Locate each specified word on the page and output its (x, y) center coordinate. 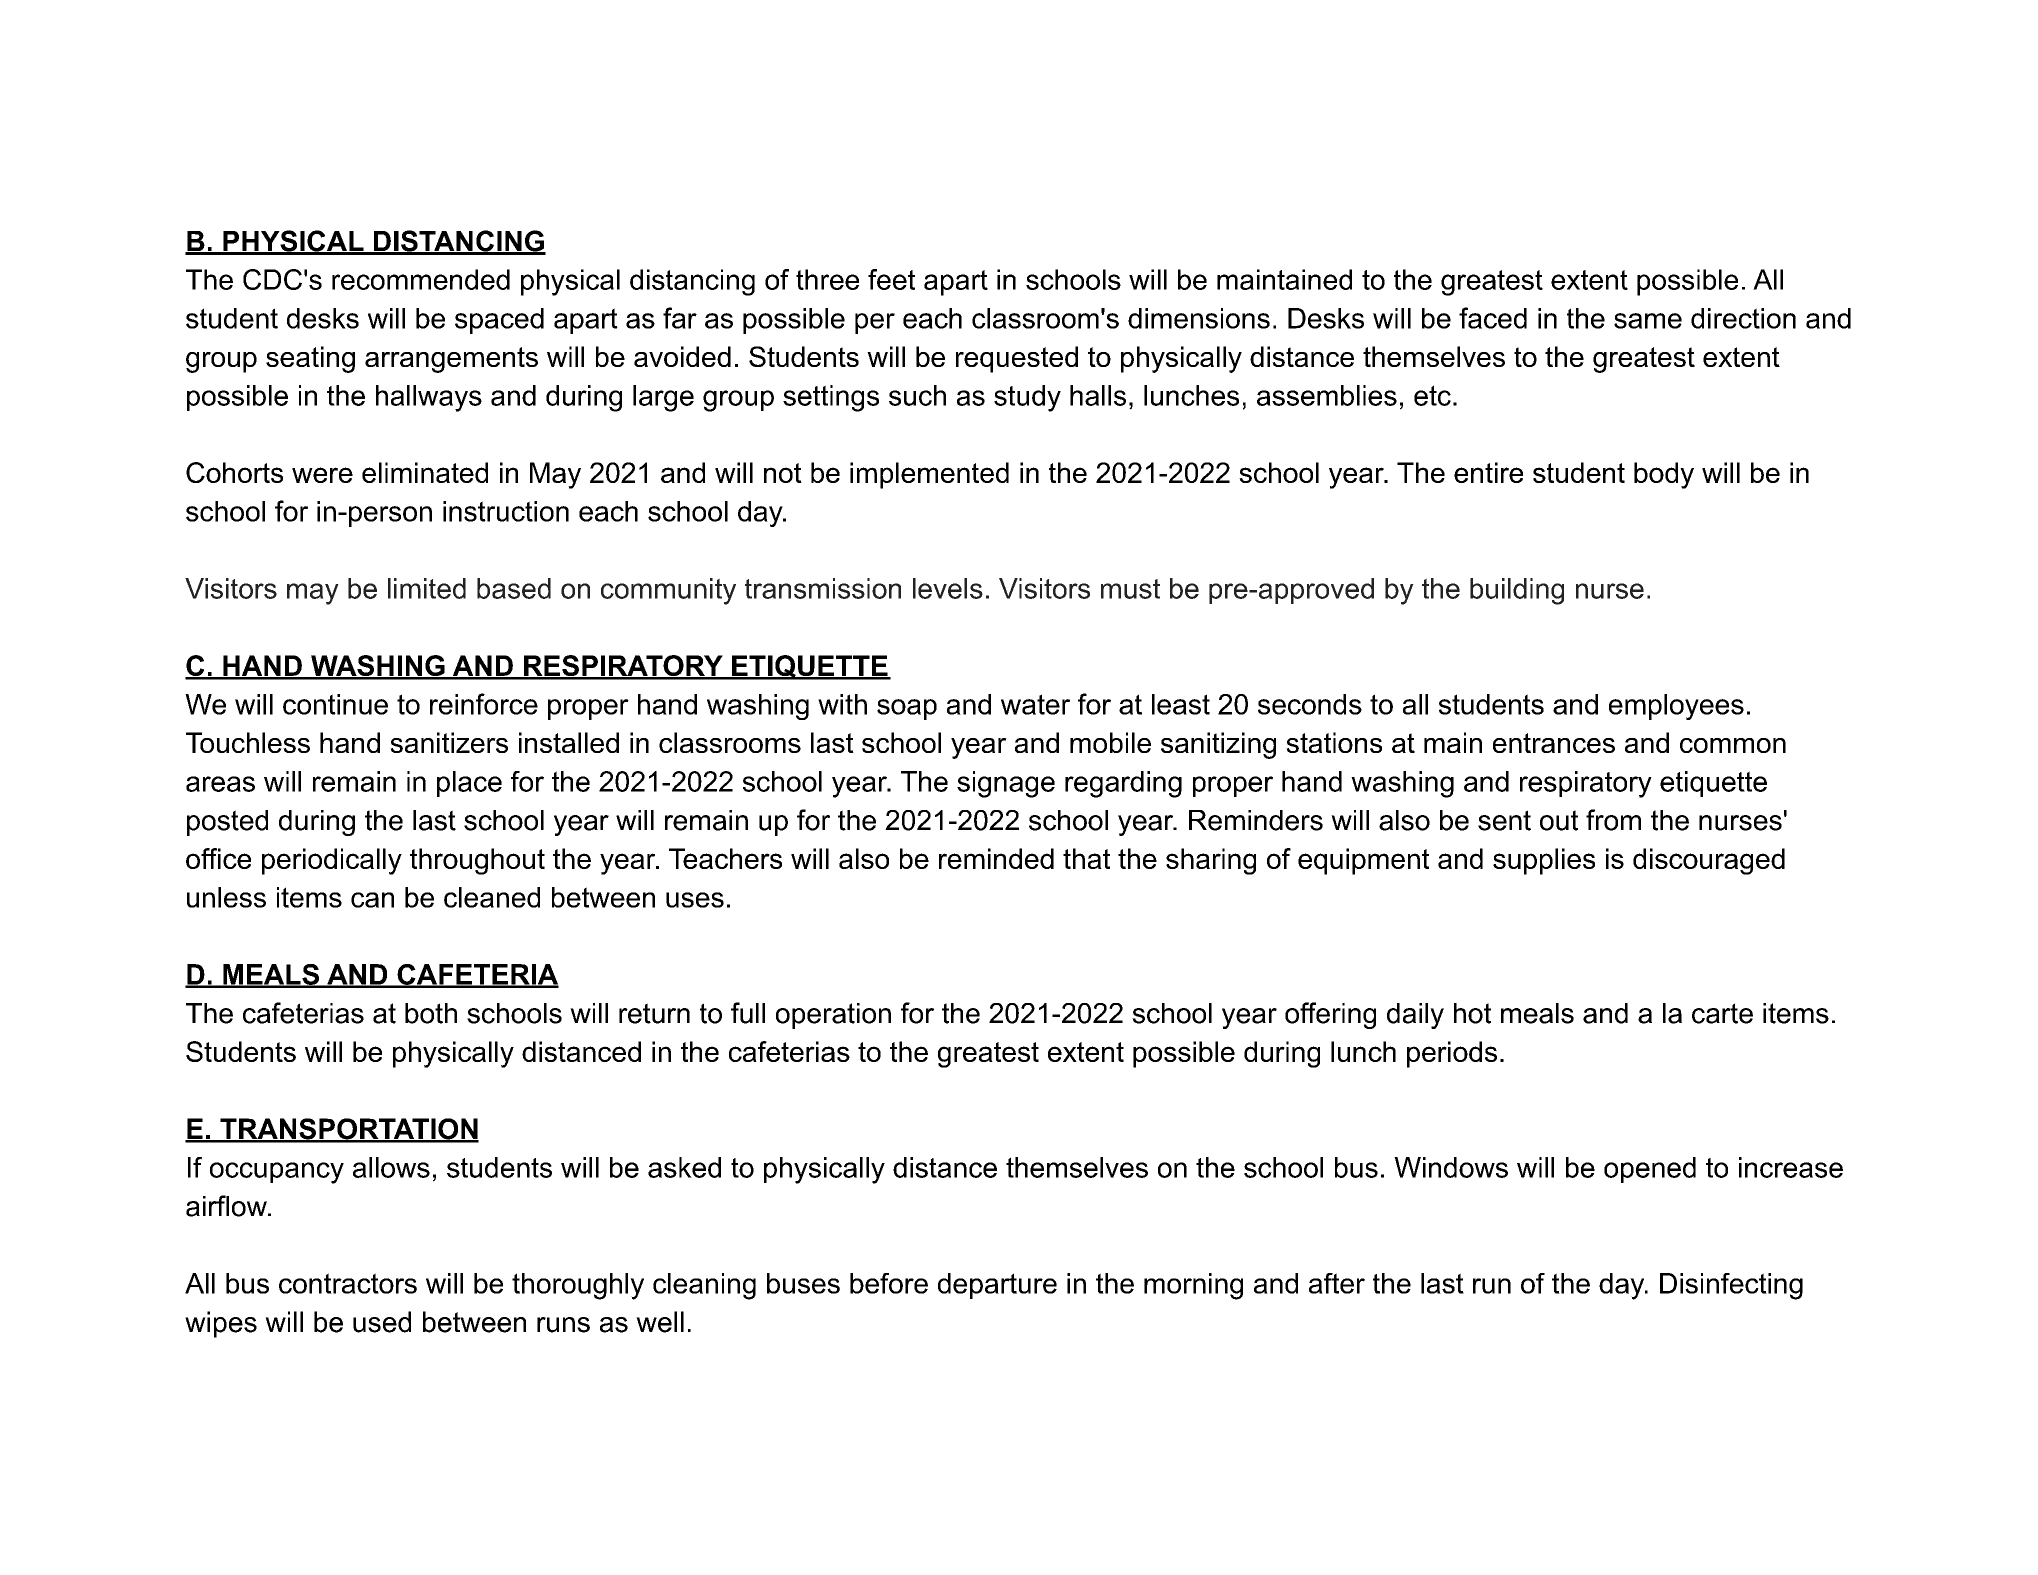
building (1517, 591)
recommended (421, 279)
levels (948, 588)
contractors (348, 1283)
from (1613, 820)
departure (997, 1286)
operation (833, 1016)
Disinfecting (1731, 1286)
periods (1452, 1054)
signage (1006, 784)
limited (427, 588)
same (1648, 321)
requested (1017, 359)
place (469, 784)
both (431, 1013)
